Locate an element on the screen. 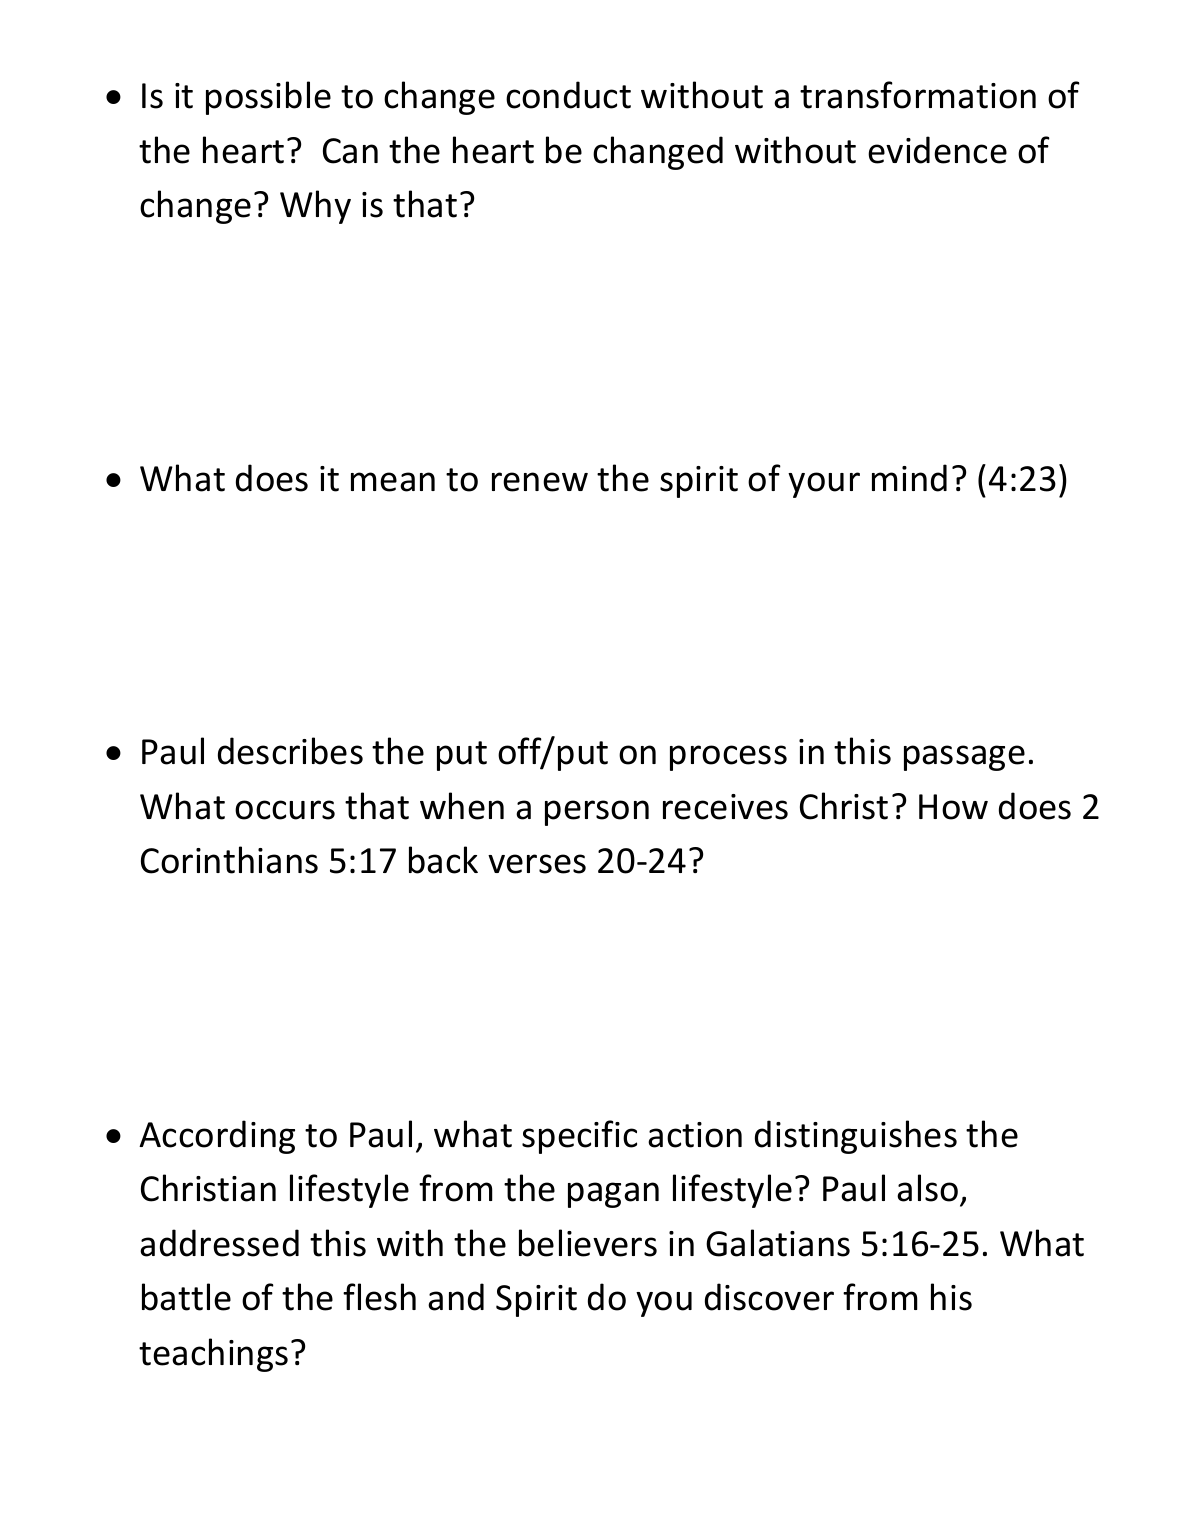  possible is located at coordinates (268, 98).
